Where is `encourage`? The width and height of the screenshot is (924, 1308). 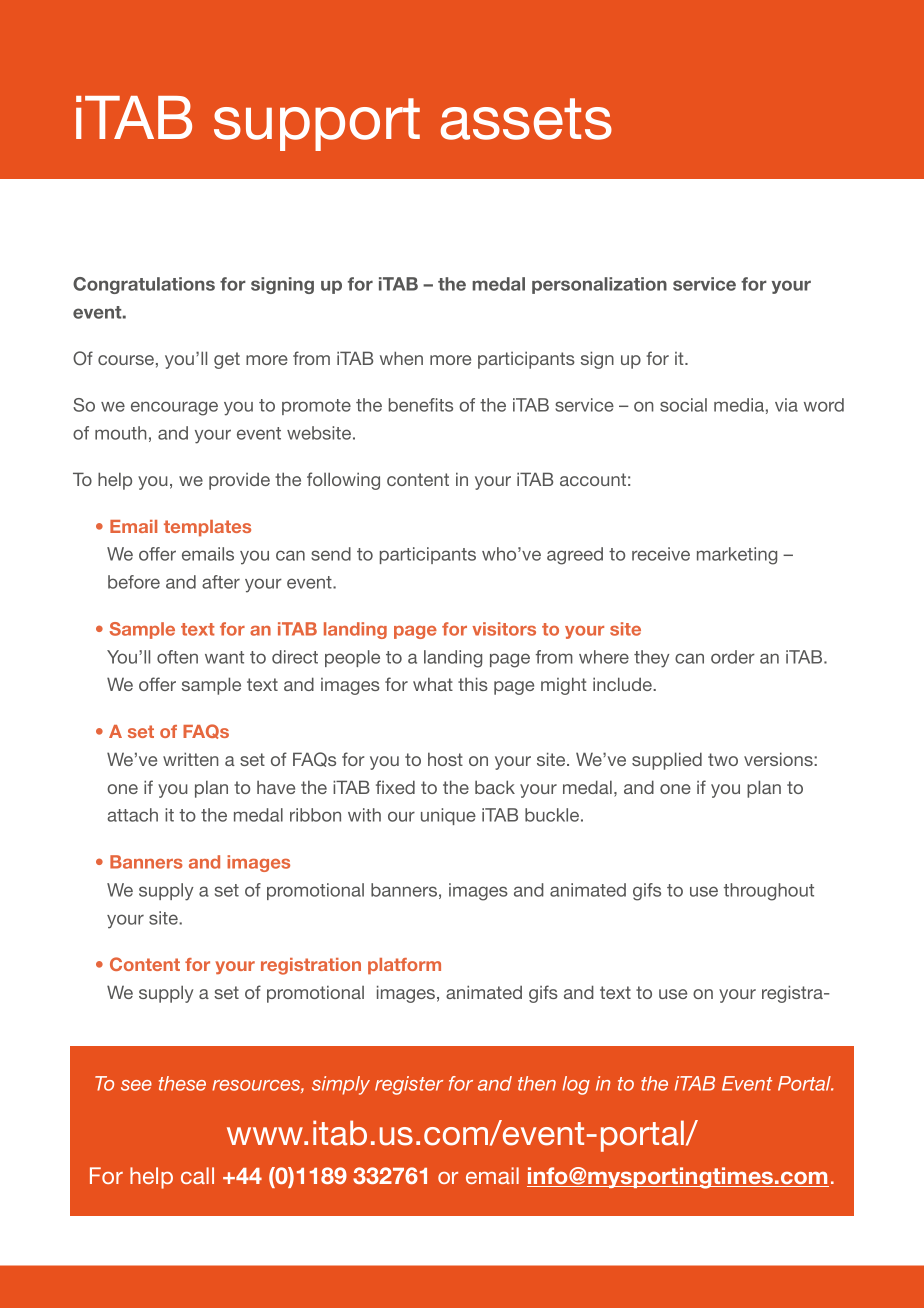
encourage is located at coordinates (174, 408).
